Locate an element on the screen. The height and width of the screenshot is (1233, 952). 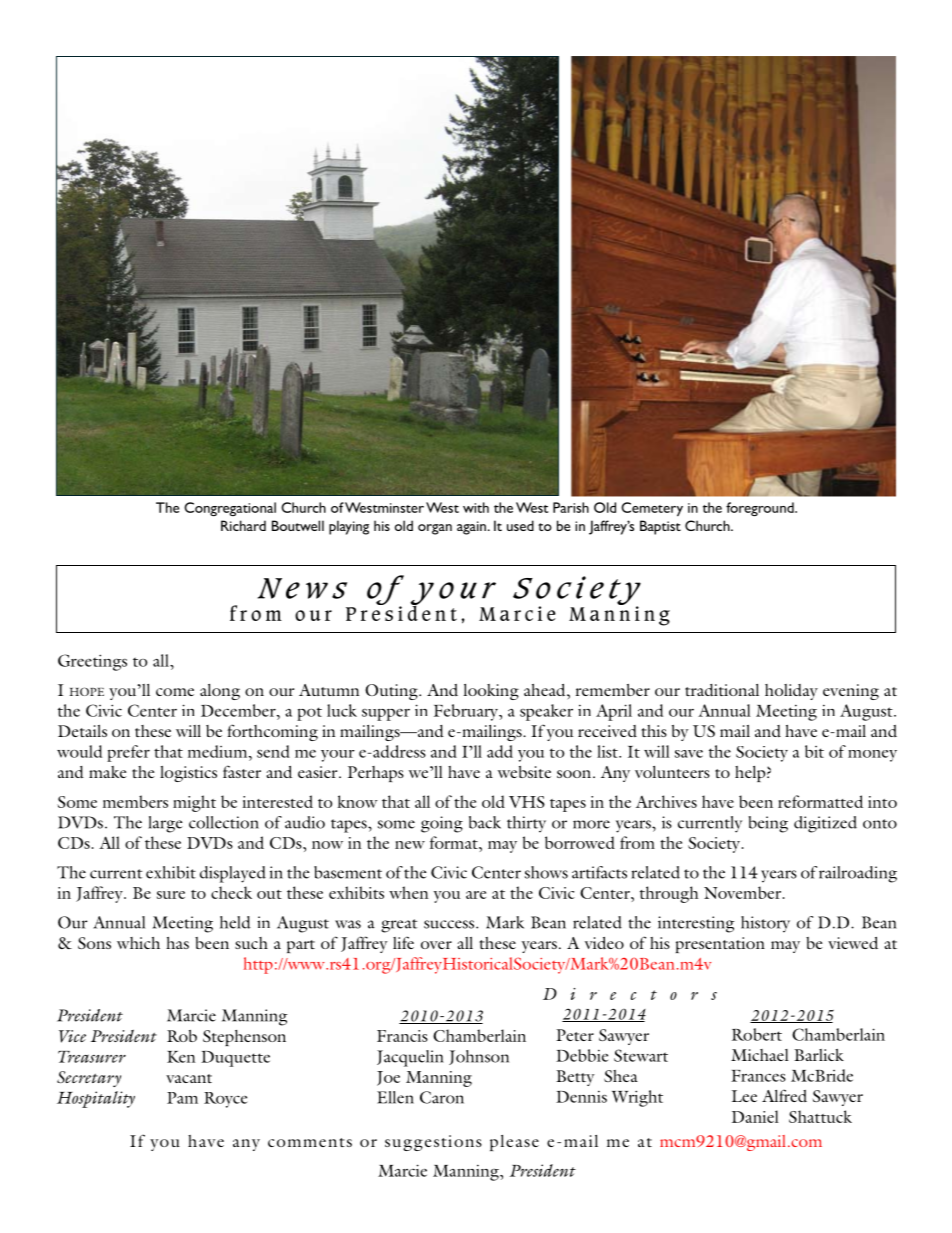
again is located at coordinates (471, 528).
